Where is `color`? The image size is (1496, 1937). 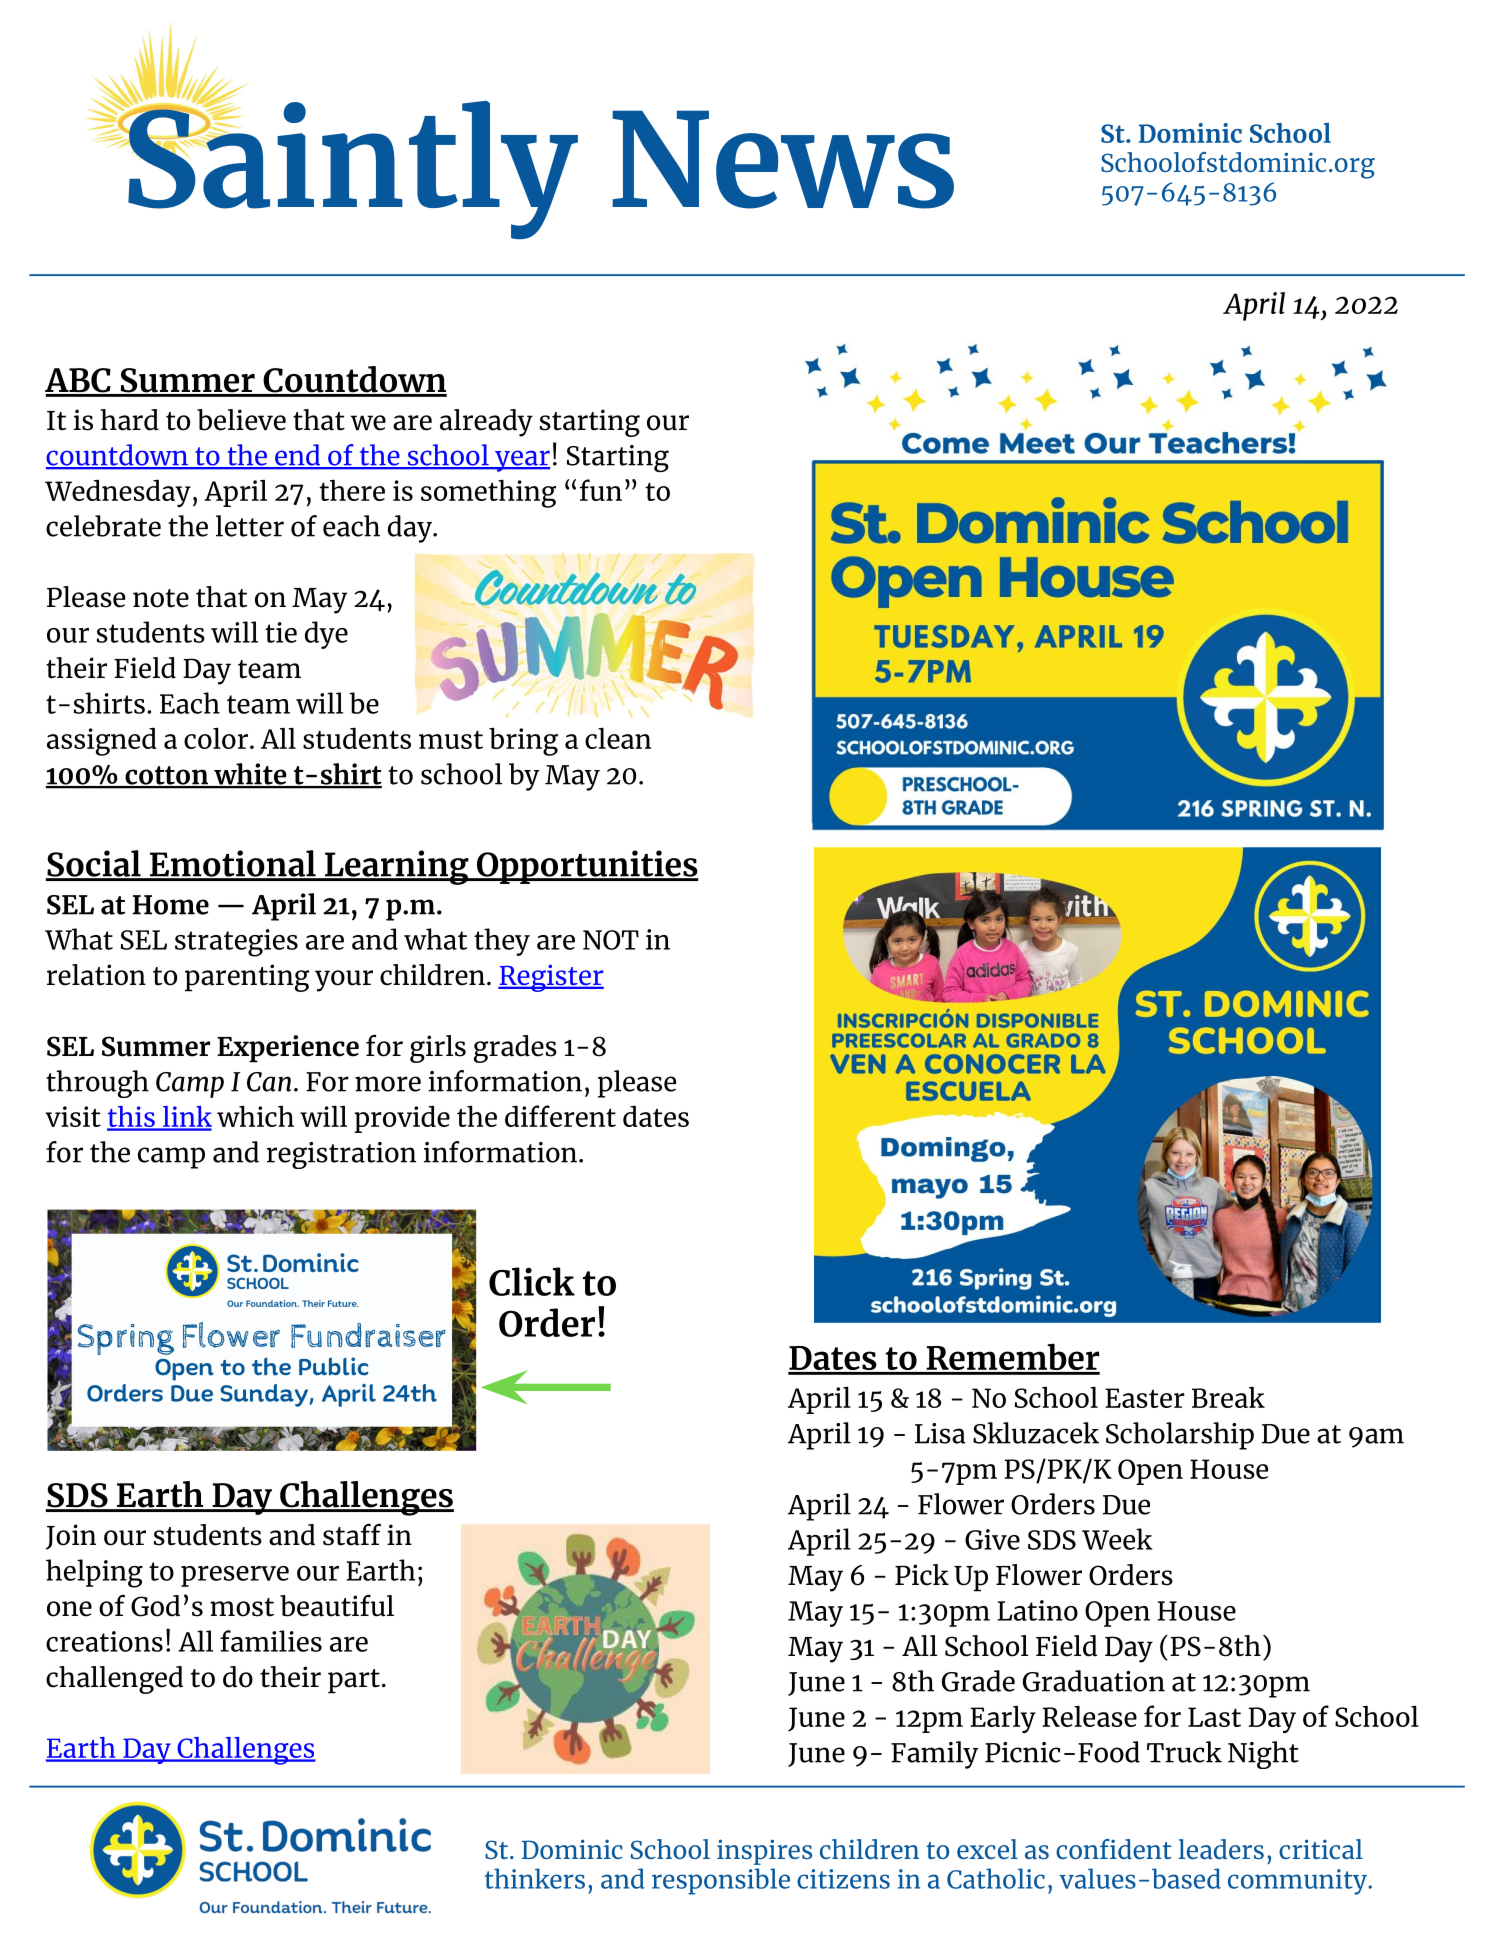
color is located at coordinates (216, 738).
